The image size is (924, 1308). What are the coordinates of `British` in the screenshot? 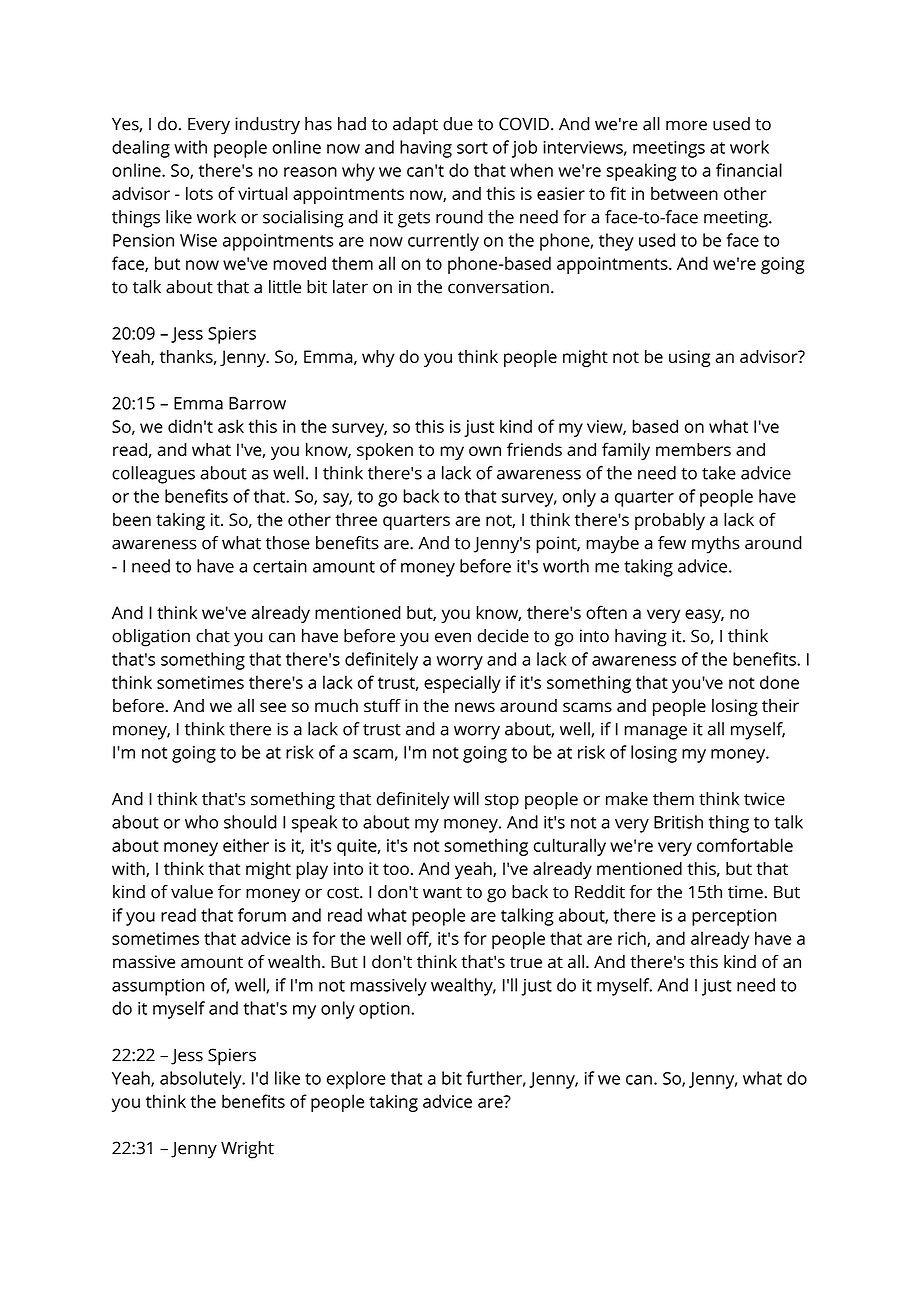 It's located at (678, 822).
